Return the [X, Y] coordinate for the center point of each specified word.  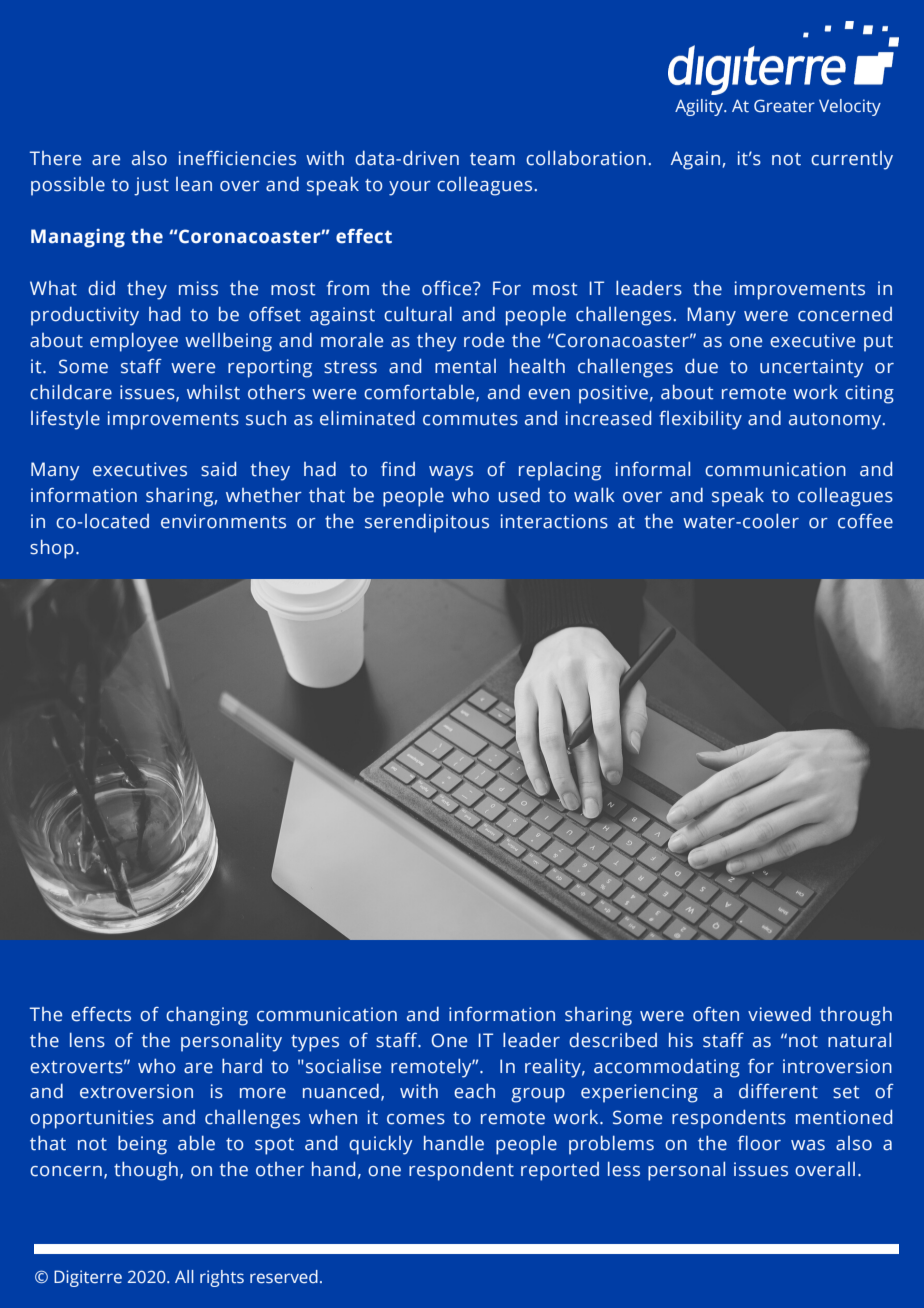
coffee [865, 521]
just [151, 186]
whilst [213, 392]
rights [222, 1278]
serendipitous [427, 523]
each [474, 1091]
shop [52, 549]
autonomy [836, 421]
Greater [784, 106]
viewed [779, 1014]
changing [207, 1016]
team [492, 159]
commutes [470, 419]
